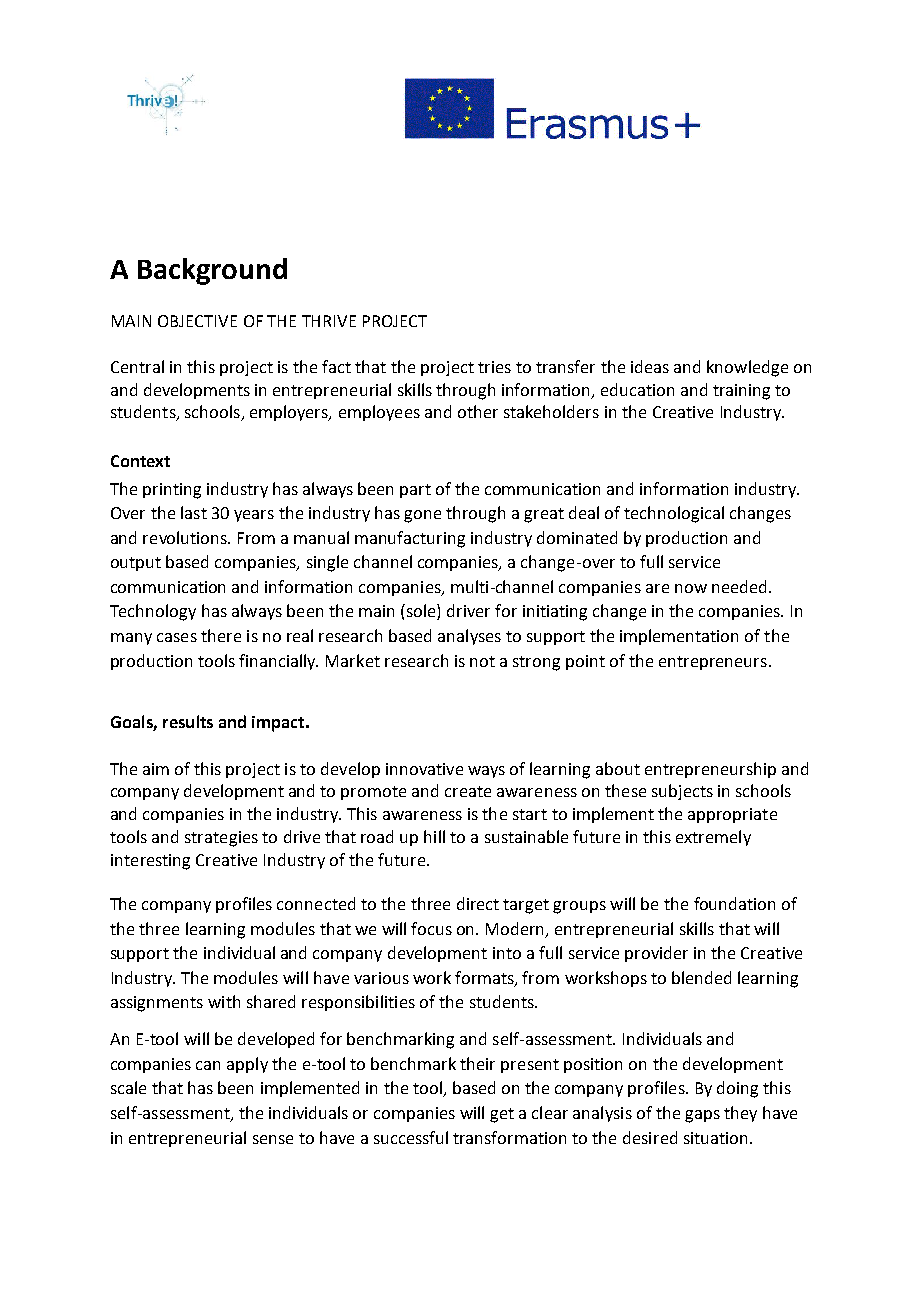  What do you see at coordinates (734, 903) in the screenshot?
I see `foundation` at bounding box center [734, 903].
